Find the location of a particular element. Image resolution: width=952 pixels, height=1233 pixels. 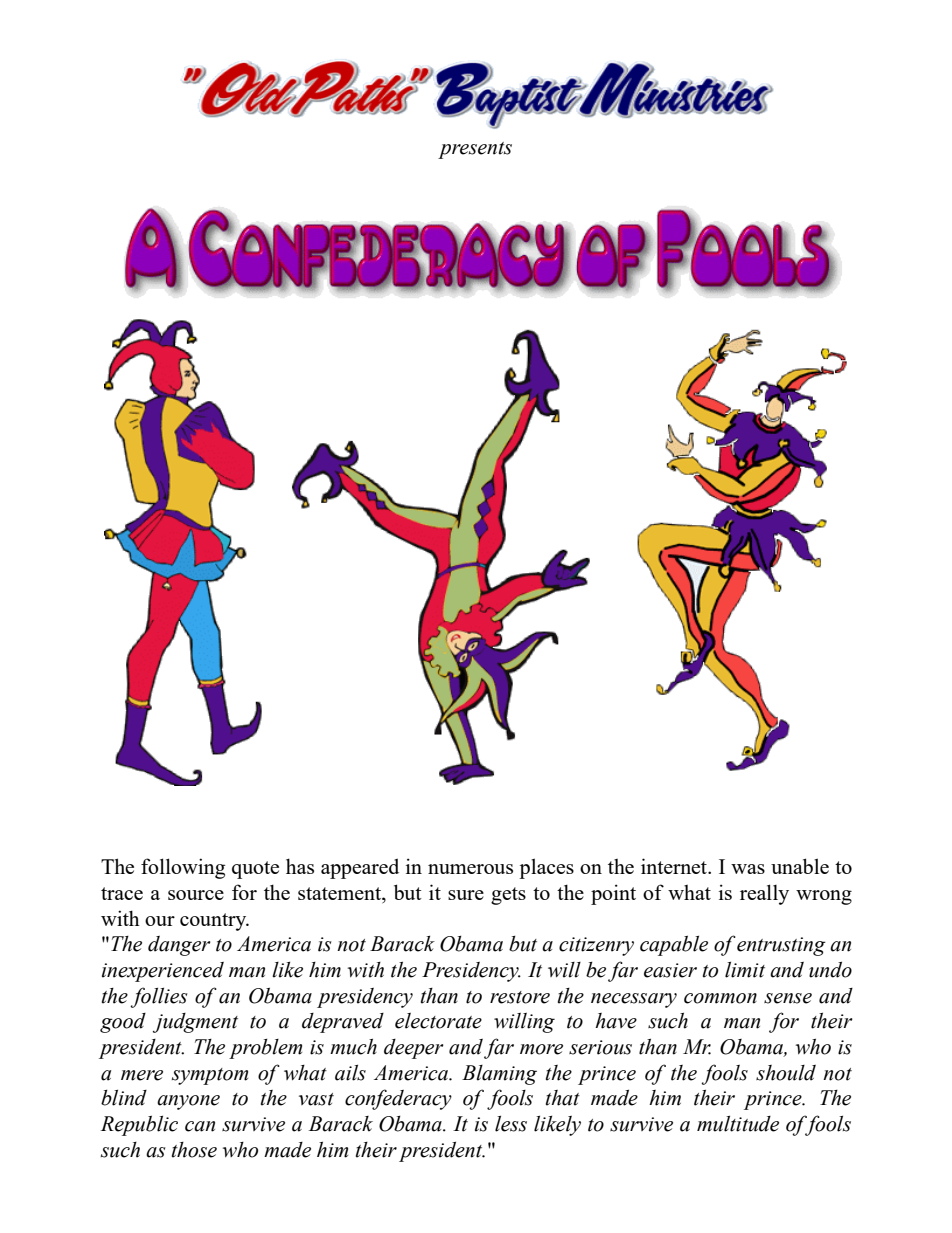

was is located at coordinates (748, 869).
